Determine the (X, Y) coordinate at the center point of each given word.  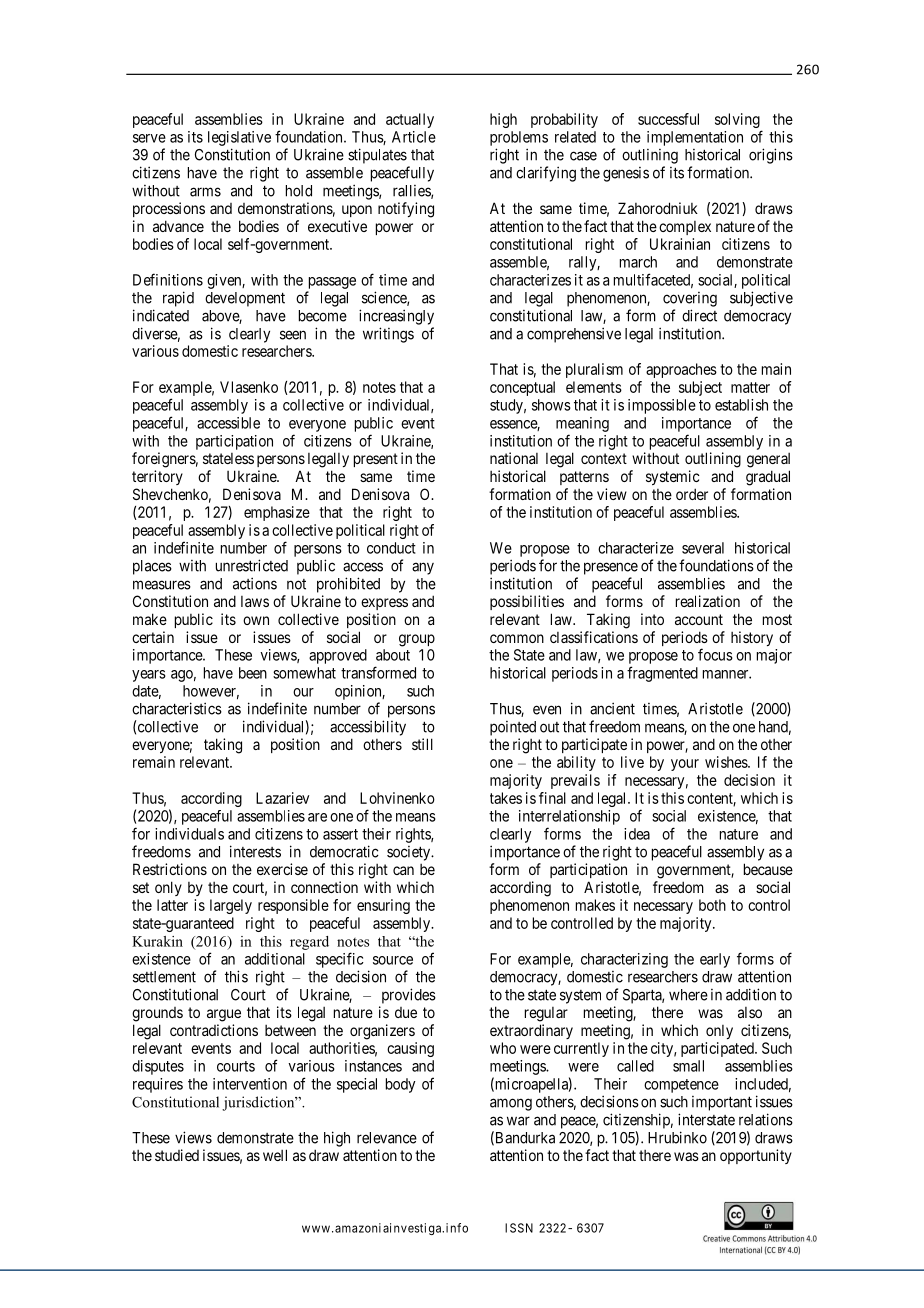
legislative (239, 138)
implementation (695, 138)
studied (177, 1155)
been (253, 673)
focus (715, 654)
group (417, 640)
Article (414, 137)
